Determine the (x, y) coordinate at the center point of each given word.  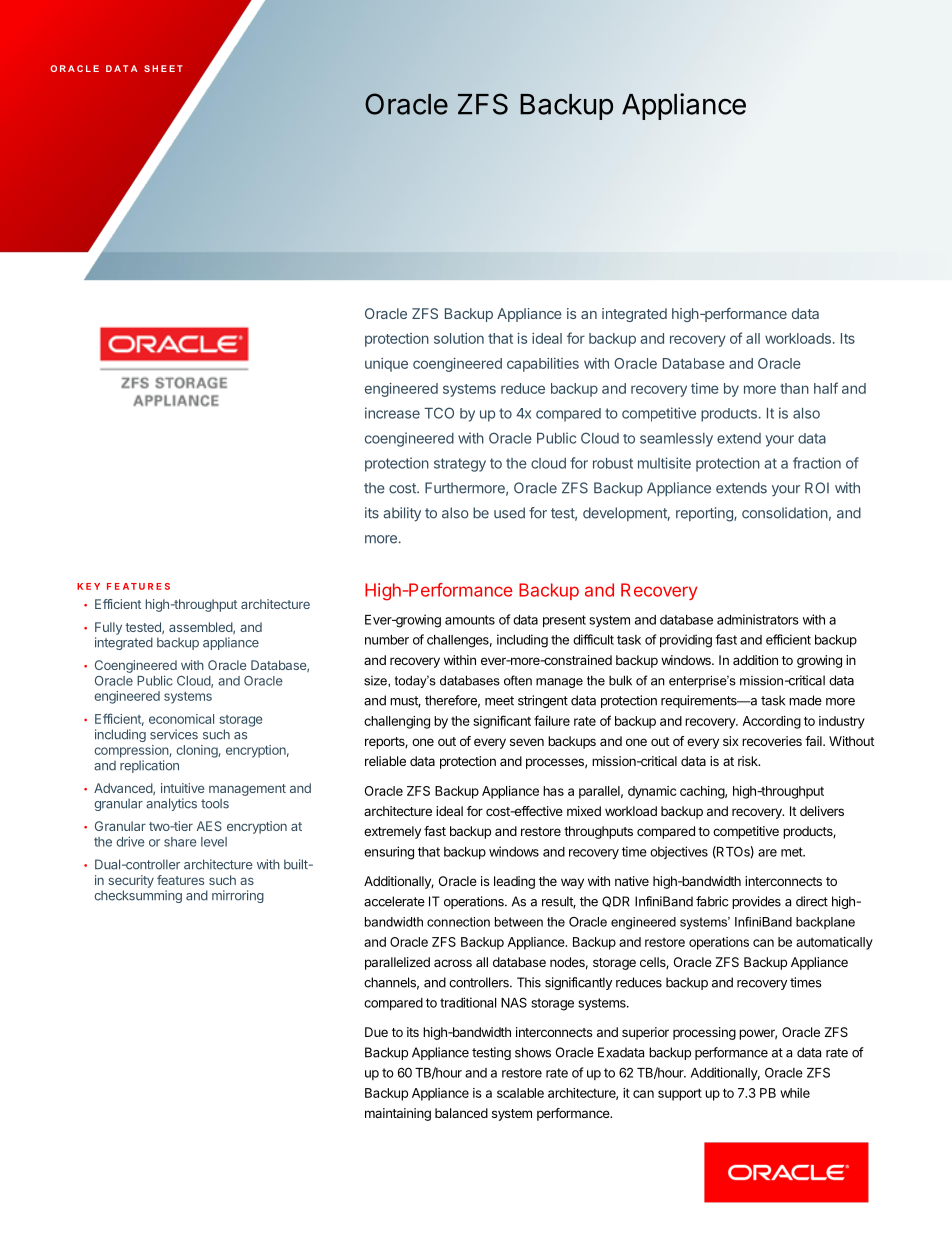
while (795, 1093)
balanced (461, 1113)
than (794, 388)
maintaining (398, 1114)
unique (386, 365)
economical (181, 719)
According (771, 722)
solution (459, 338)
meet (499, 701)
